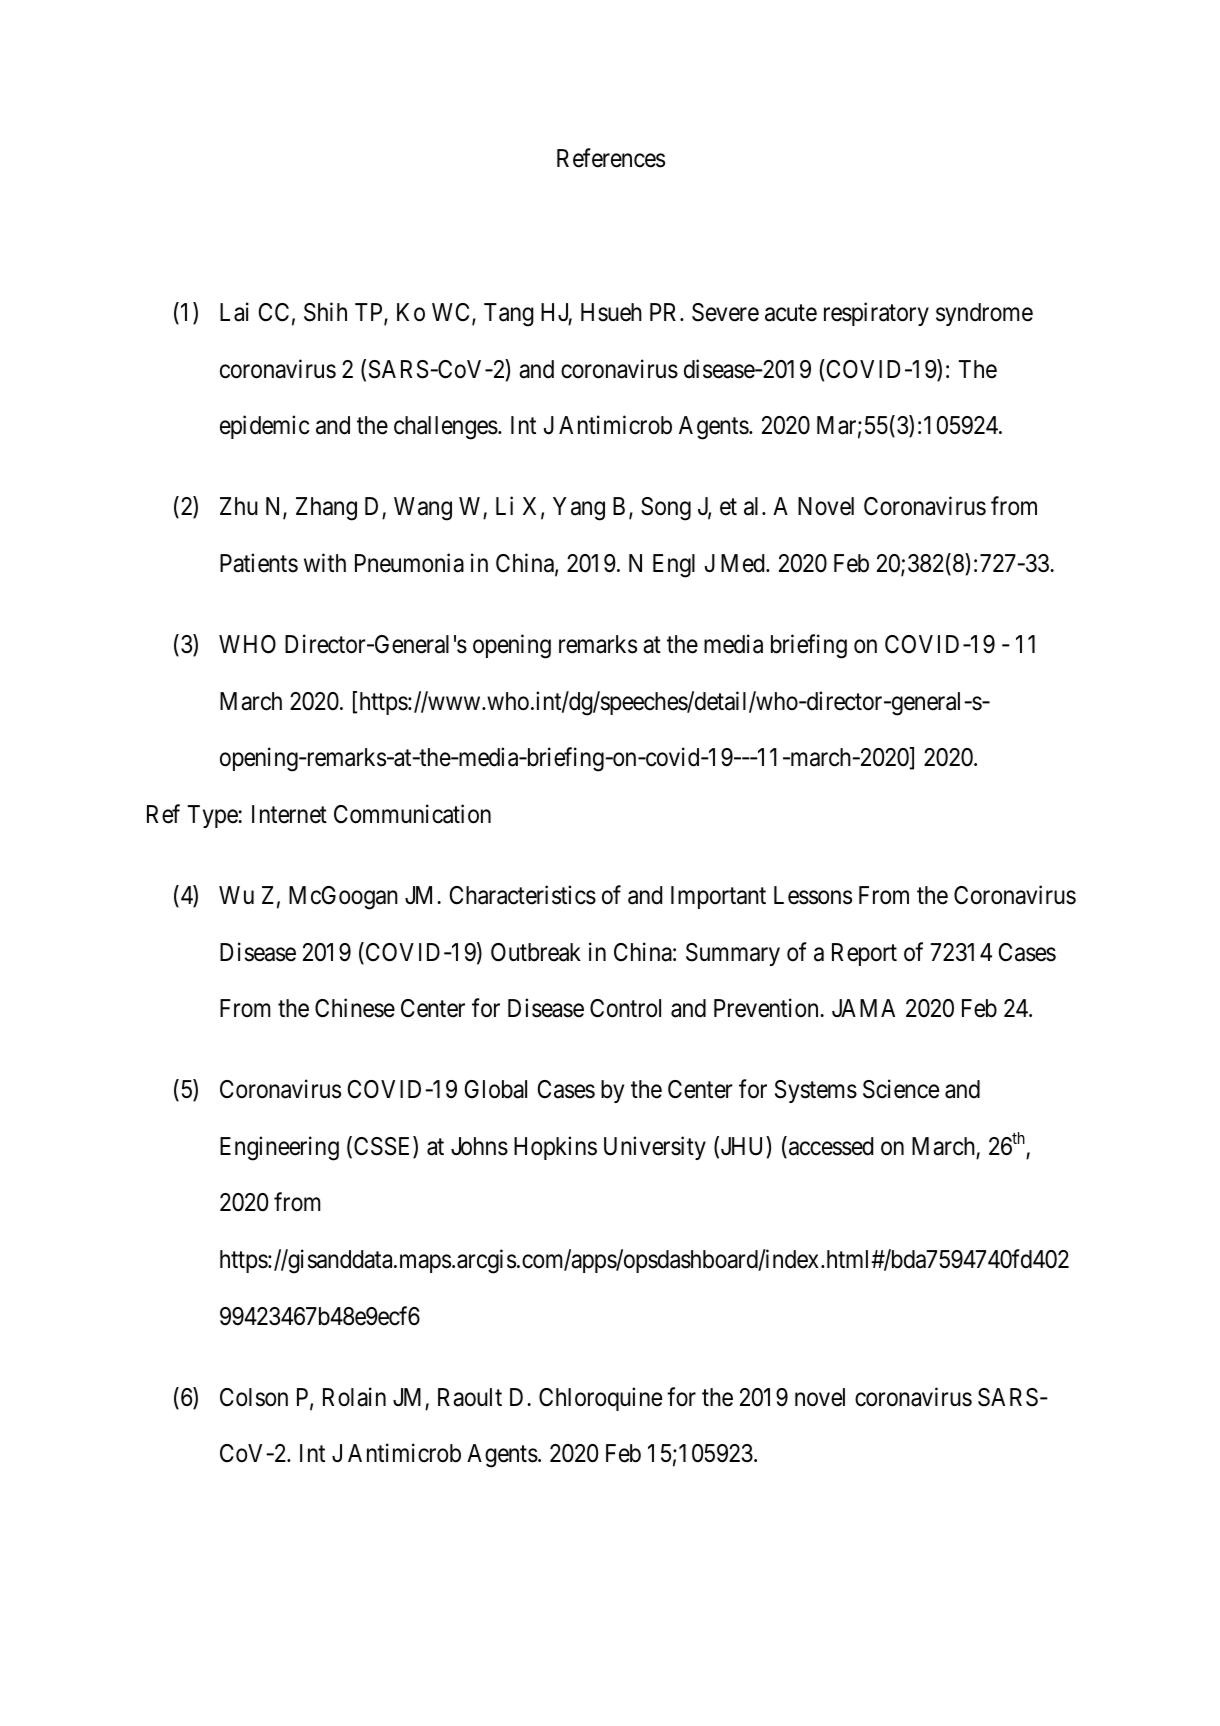  I want to click on Science, so click(901, 1089).
